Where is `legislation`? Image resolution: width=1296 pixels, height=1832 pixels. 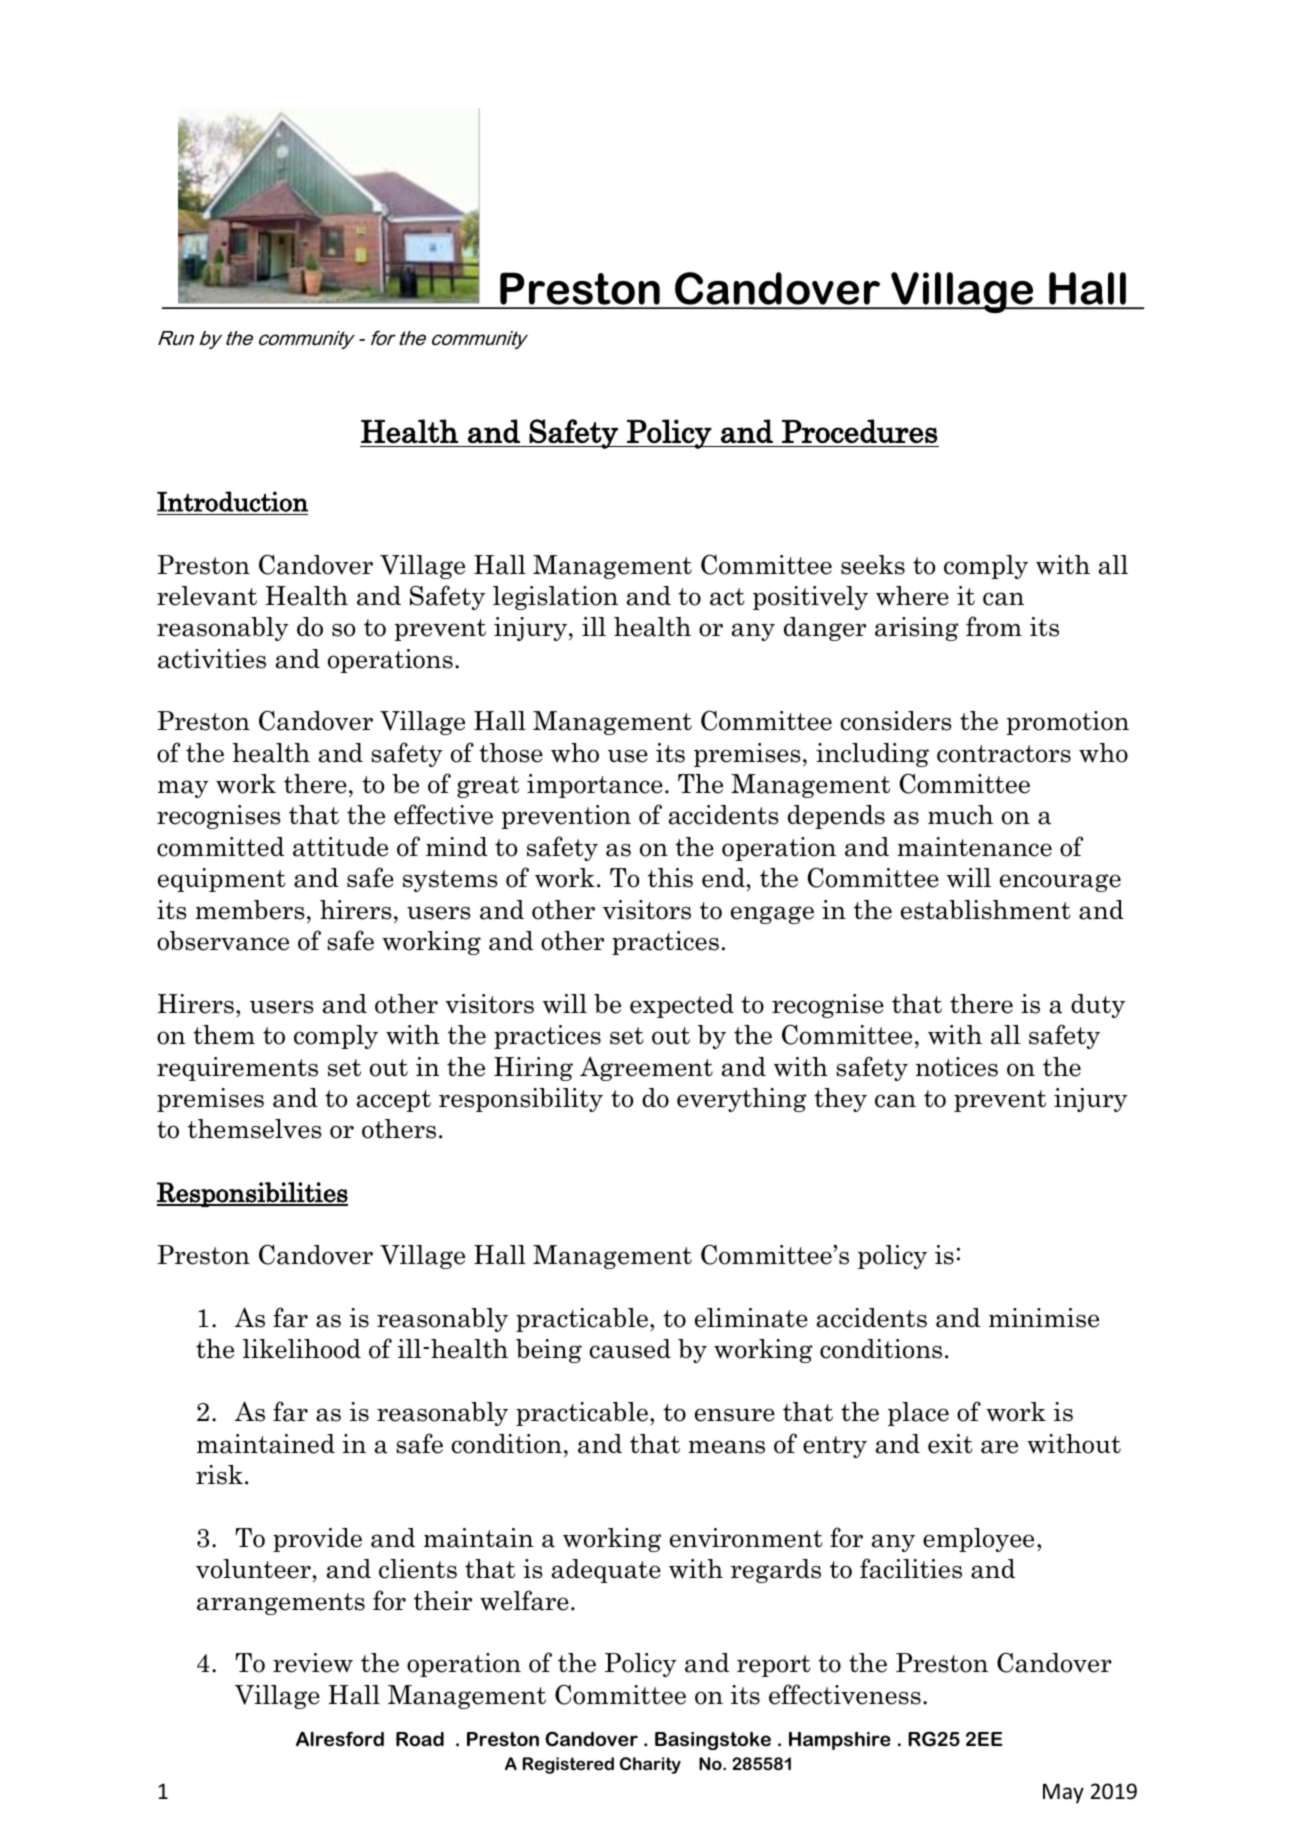 legislation is located at coordinates (555, 598).
